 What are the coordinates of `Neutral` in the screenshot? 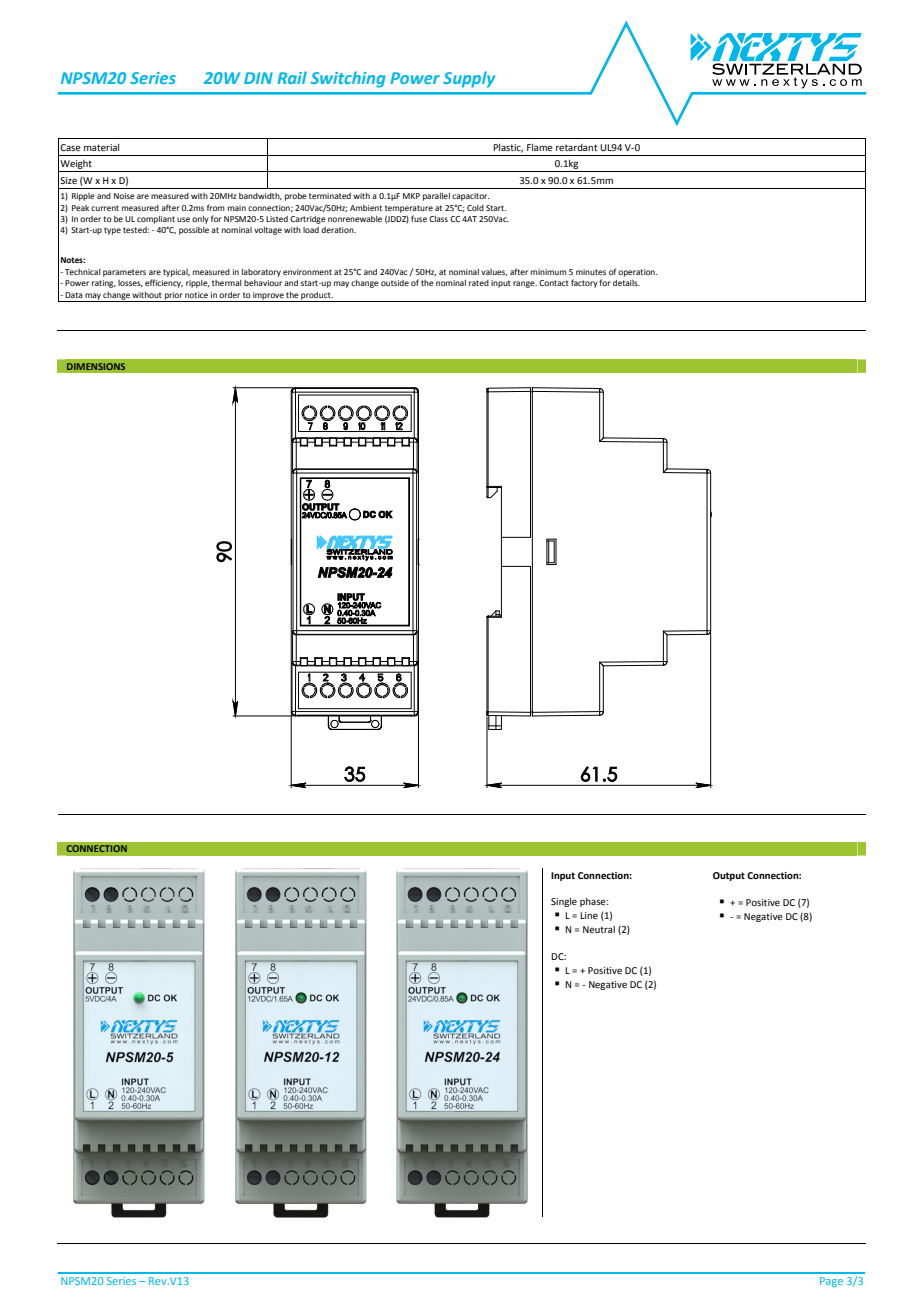 It's located at (599, 929).
